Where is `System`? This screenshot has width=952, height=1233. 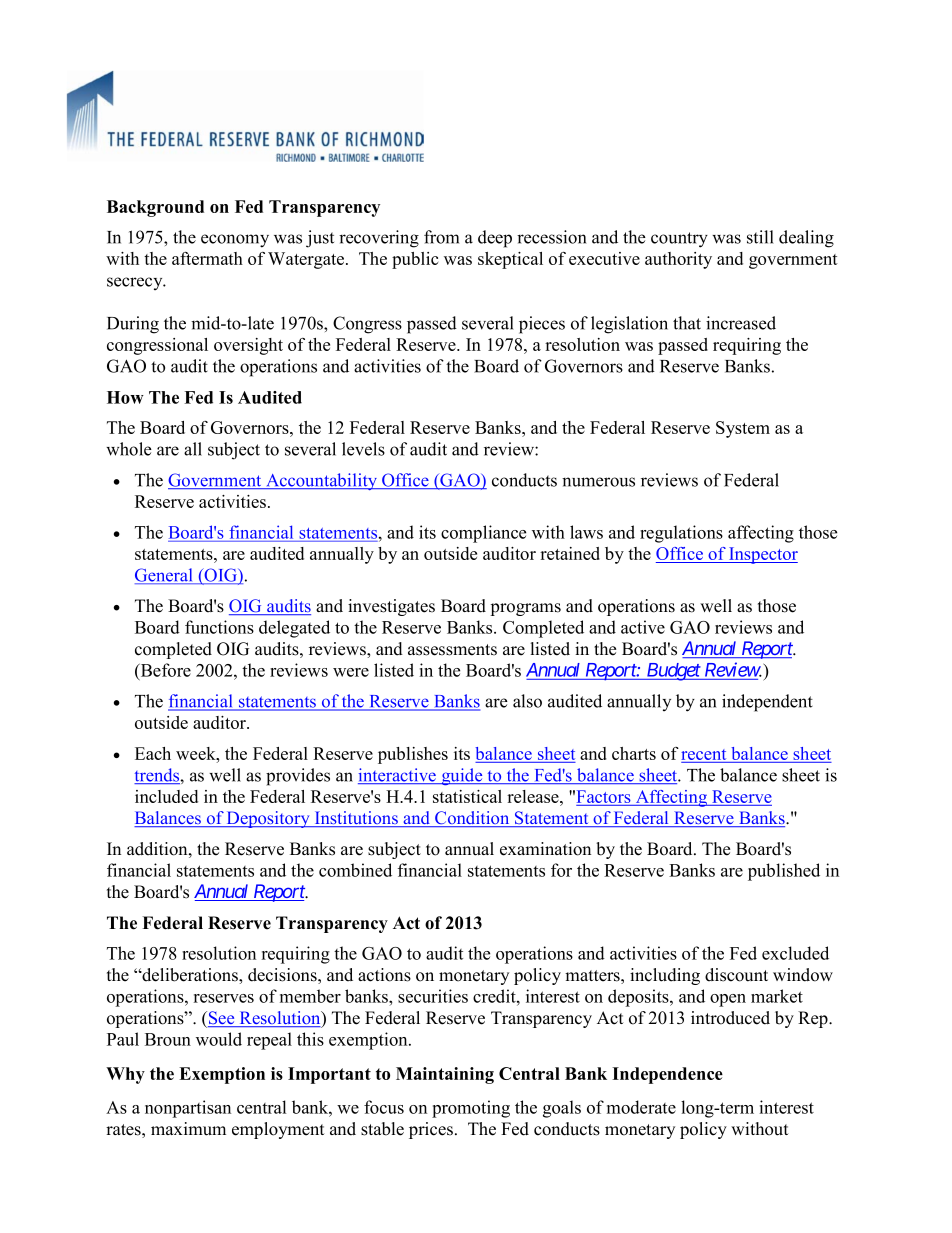 System is located at coordinates (743, 429).
